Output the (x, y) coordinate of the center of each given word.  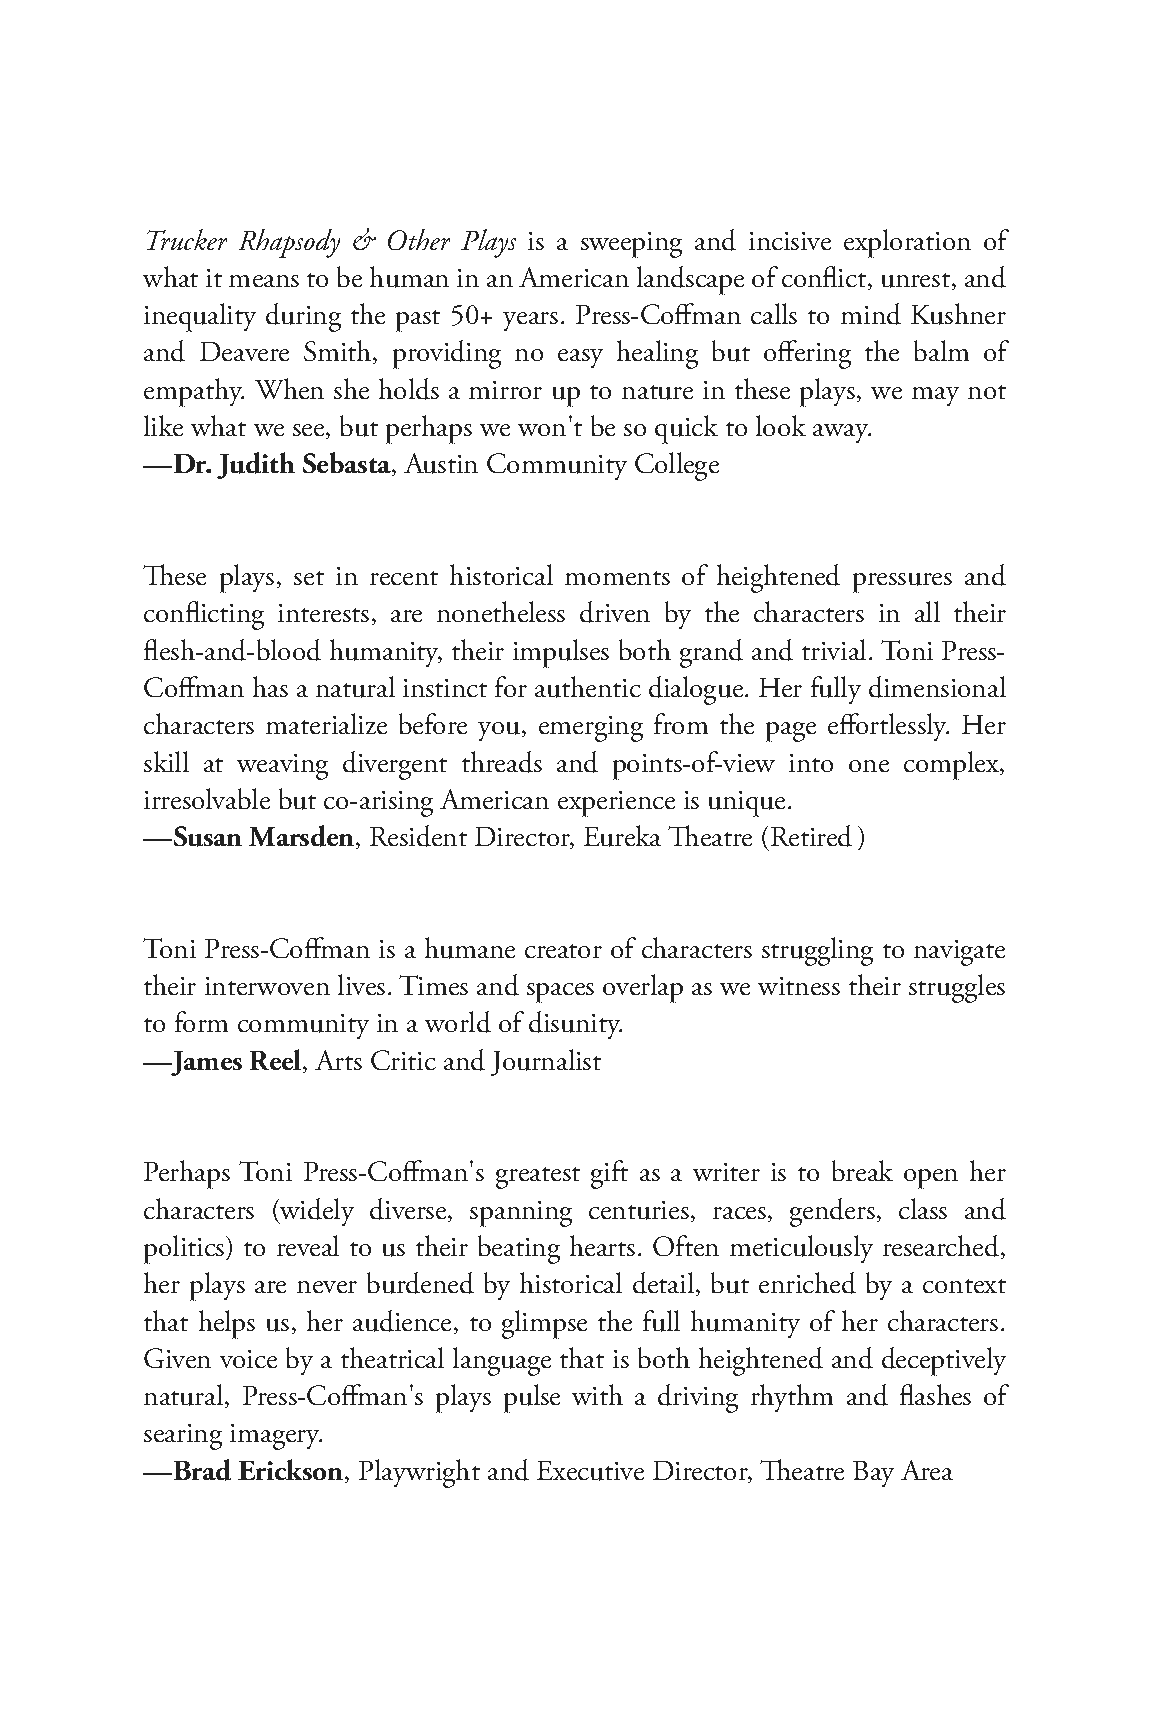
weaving (282, 767)
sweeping (631, 245)
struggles (957, 988)
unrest (916, 280)
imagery (276, 1437)
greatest (538, 1178)
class (923, 1208)
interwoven (267, 986)
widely (316, 1212)
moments (617, 578)
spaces (560, 993)
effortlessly (888, 727)
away (842, 433)
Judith (256, 465)
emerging (591, 729)
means (264, 281)
